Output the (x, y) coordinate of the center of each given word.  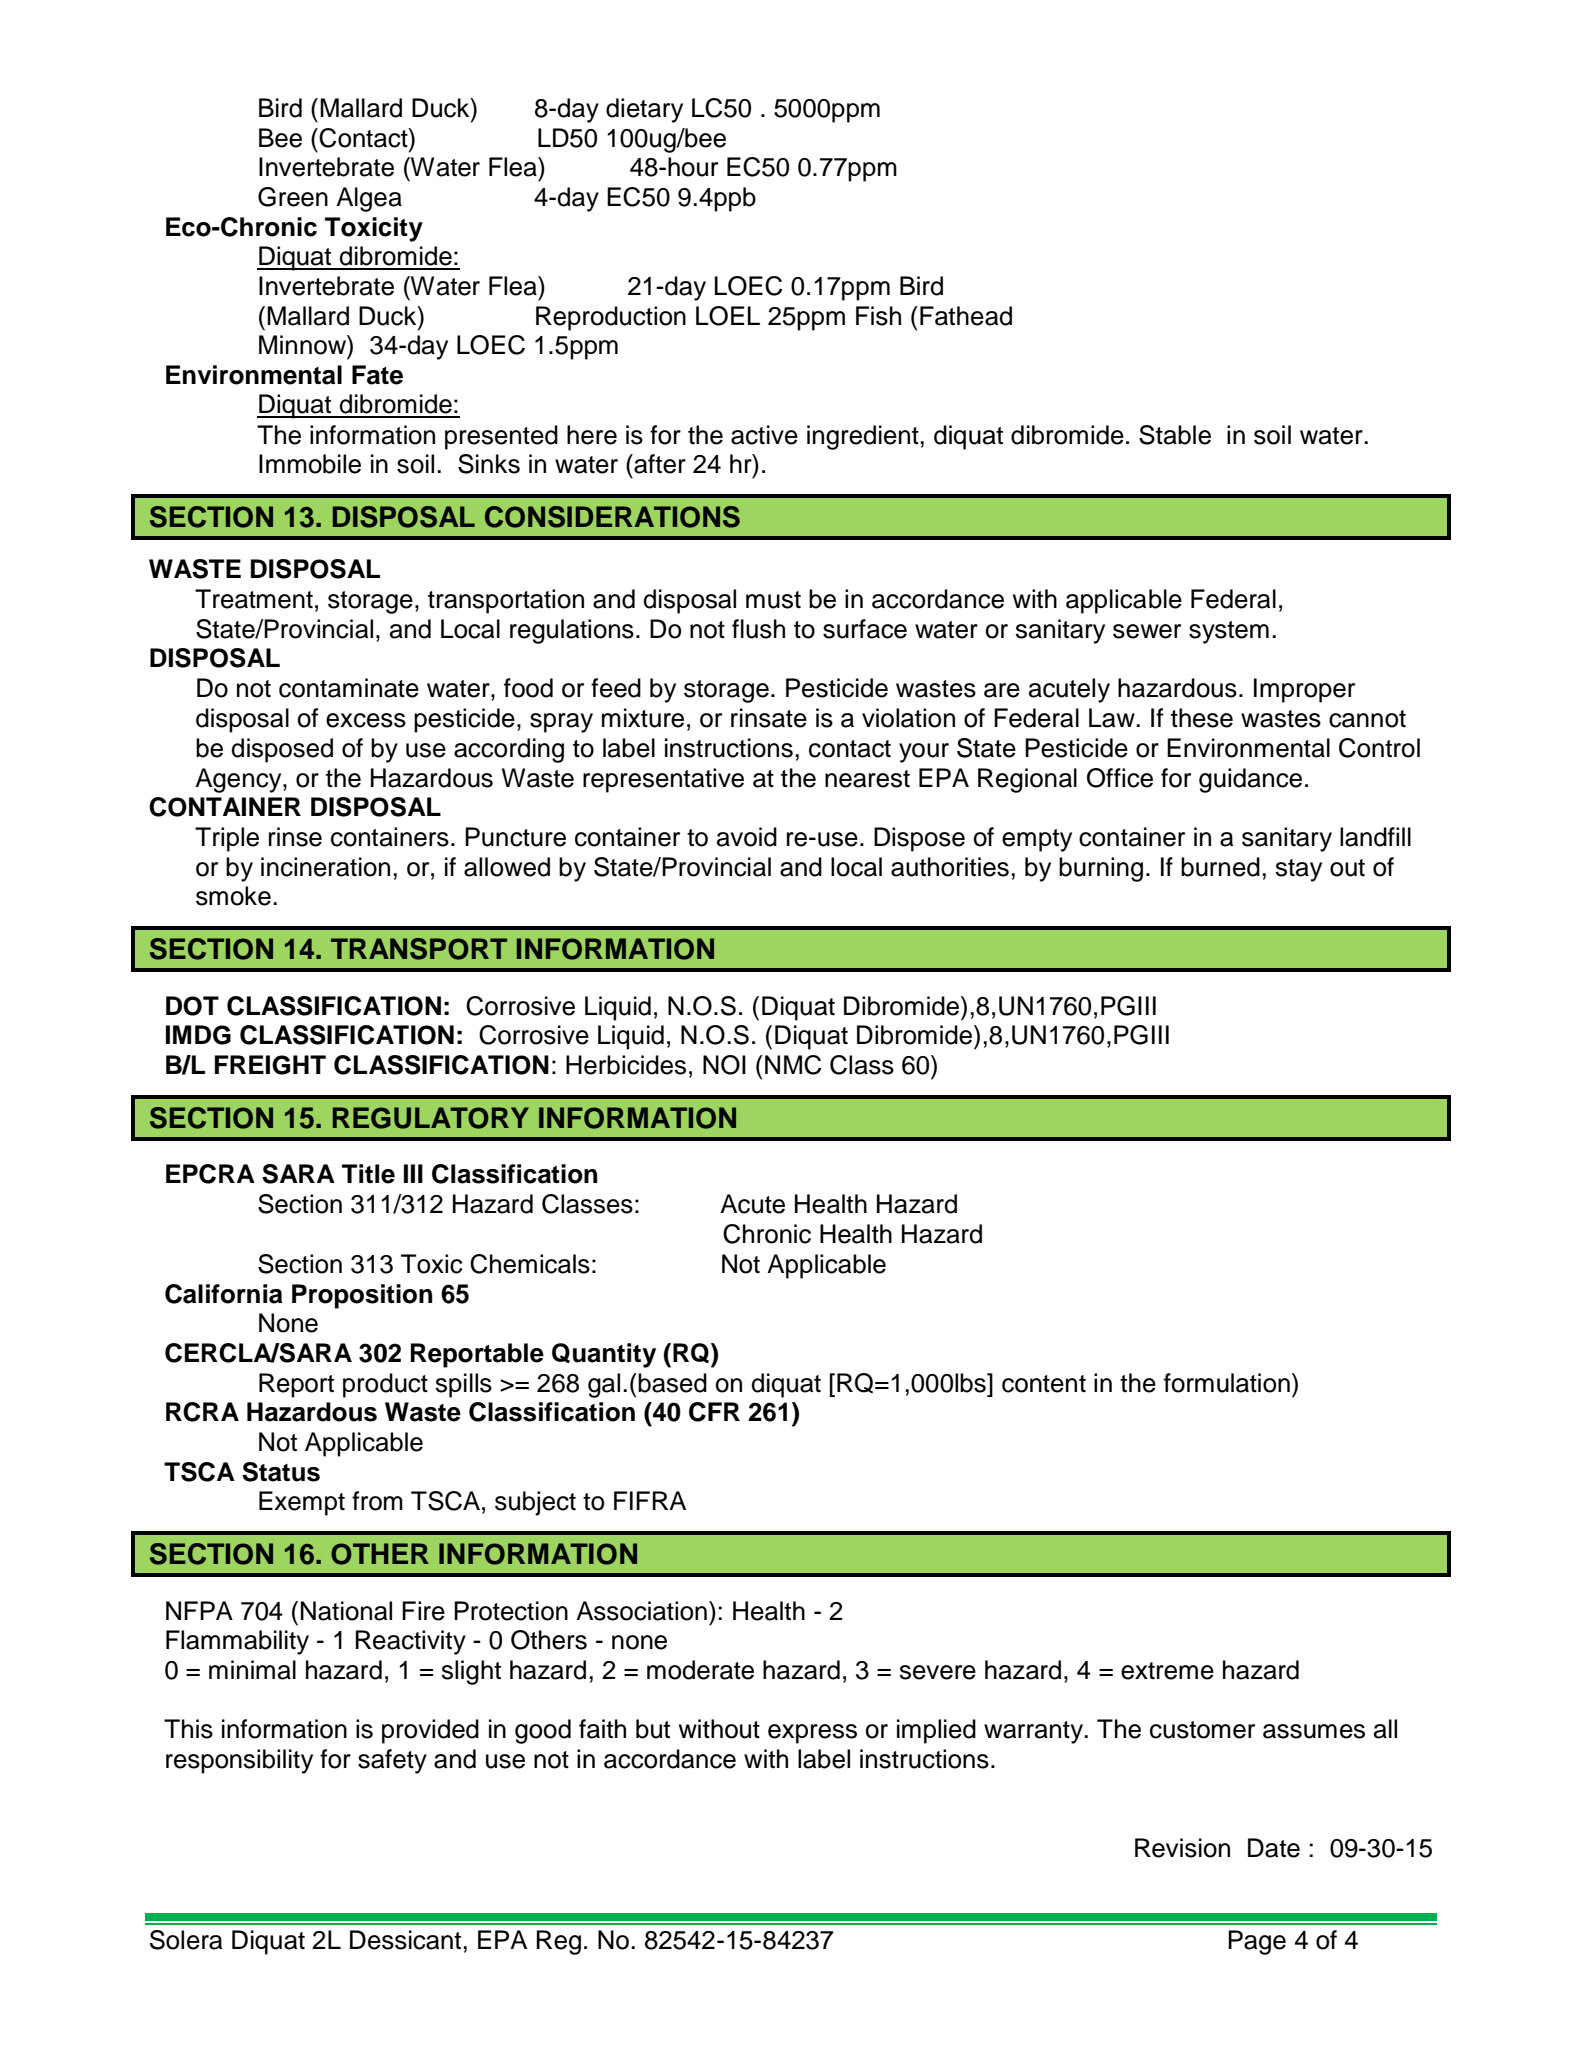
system (1229, 632)
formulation (1227, 1383)
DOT (192, 1006)
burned (1220, 867)
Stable (1175, 435)
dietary (644, 110)
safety (392, 1761)
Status (281, 1472)
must (773, 600)
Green (293, 197)
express (812, 1734)
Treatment (254, 599)
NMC (793, 1065)
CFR (714, 1412)
